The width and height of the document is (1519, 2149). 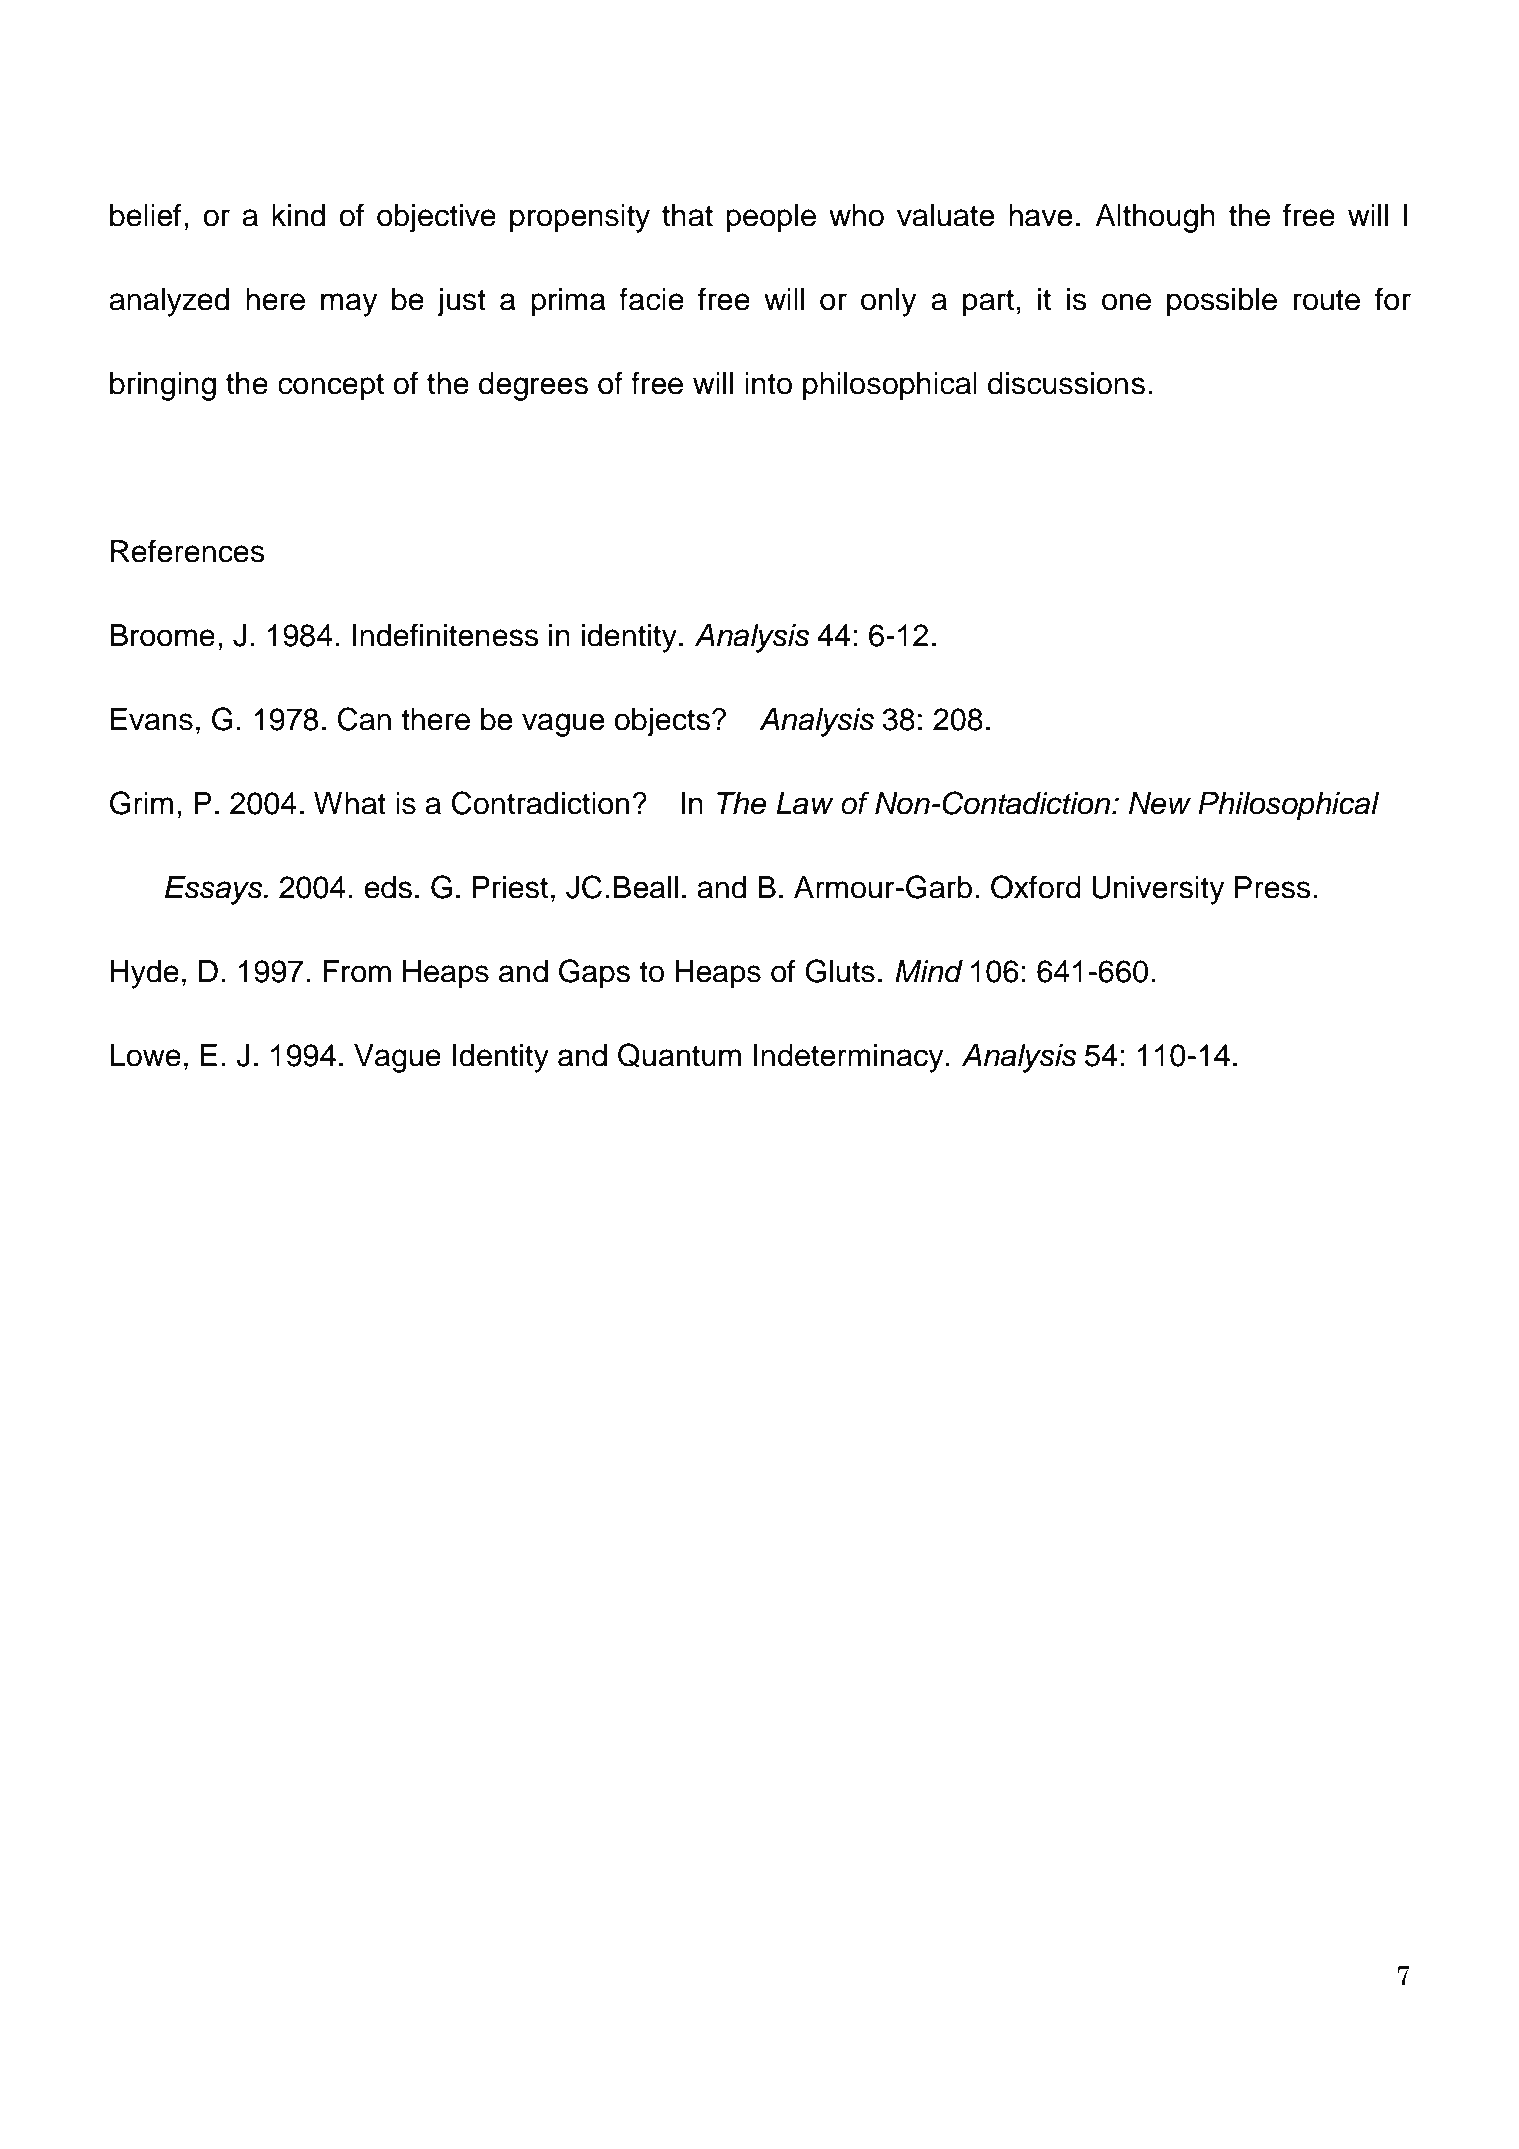 What do you see at coordinates (350, 803) in the document?
I see `What` at bounding box center [350, 803].
